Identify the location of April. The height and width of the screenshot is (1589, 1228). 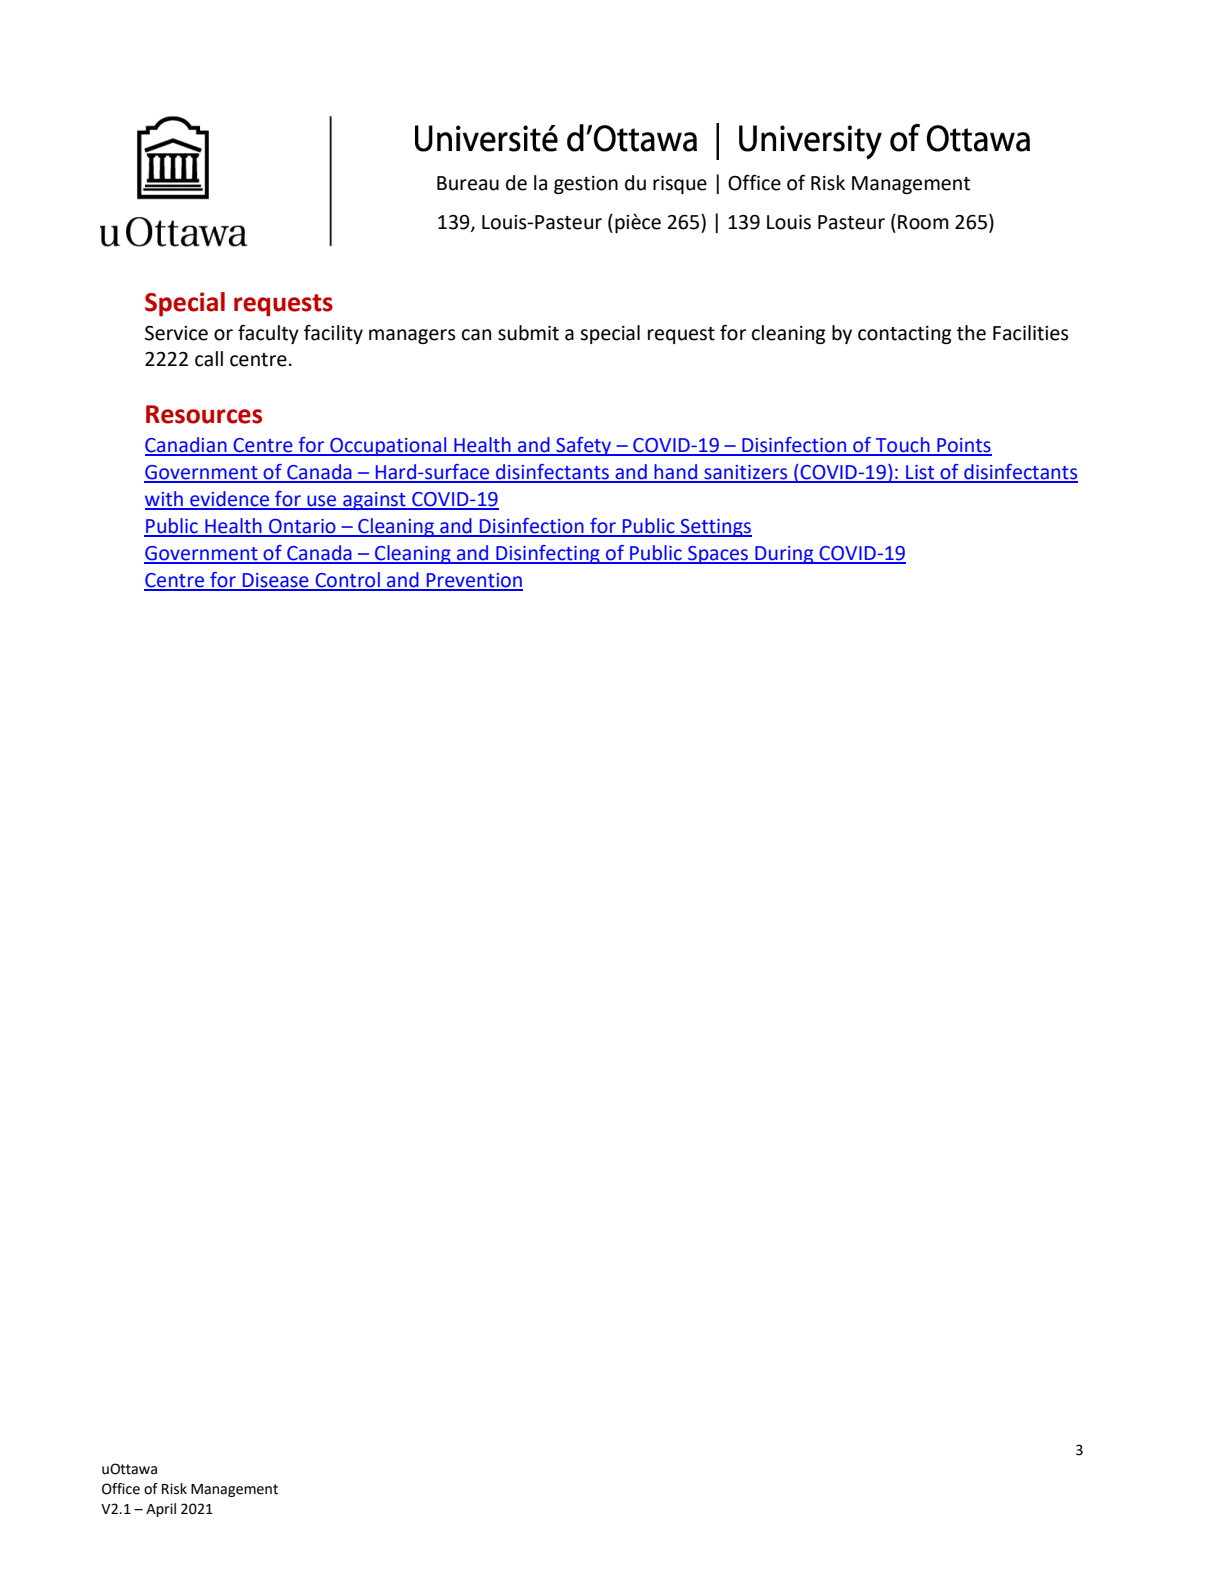
(161, 1510).
